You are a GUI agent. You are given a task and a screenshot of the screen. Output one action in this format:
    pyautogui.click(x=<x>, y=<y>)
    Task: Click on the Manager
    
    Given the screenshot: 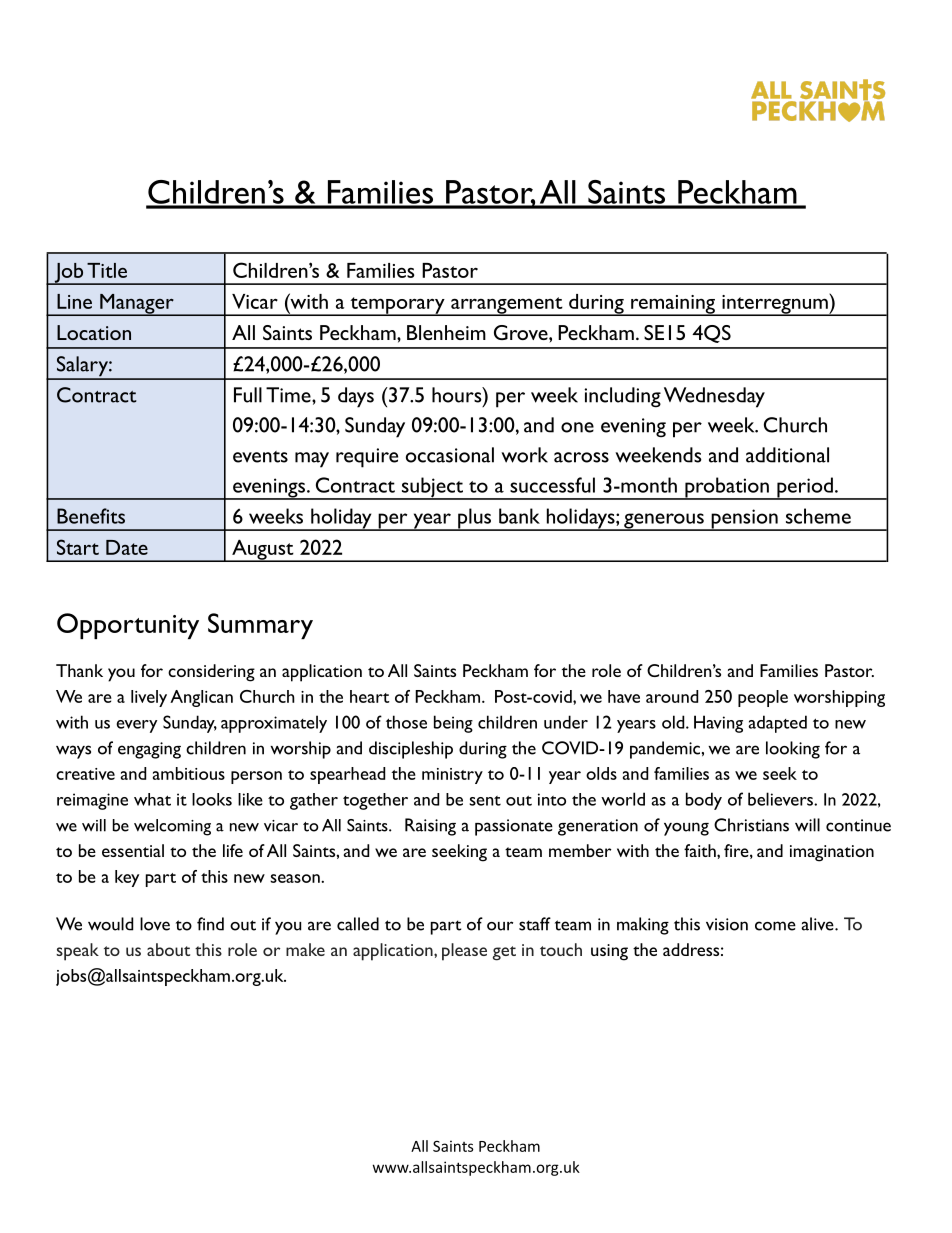 What is the action you would take?
    pyautogui.click(x=137, y=305)
